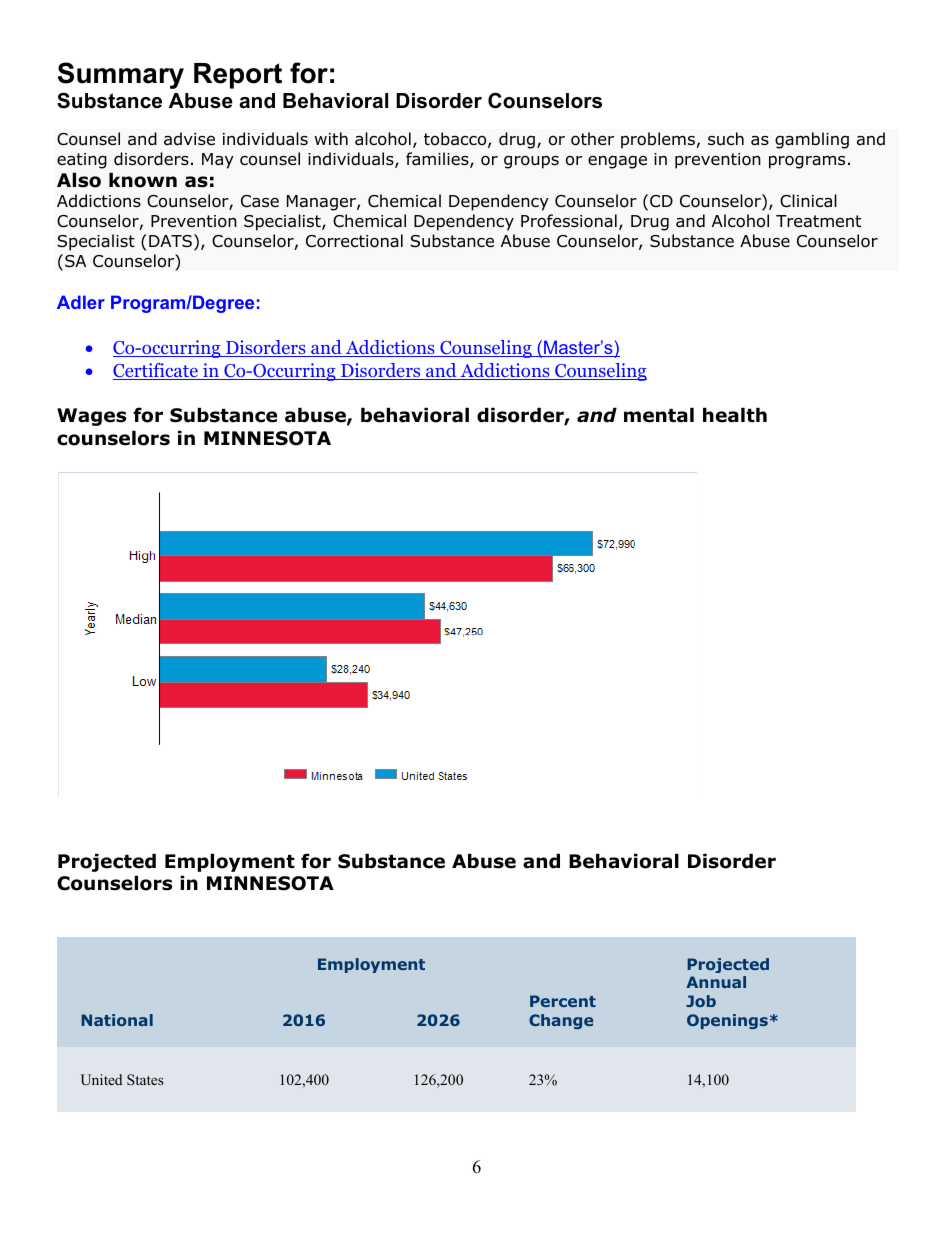 Image resolution: width=952 pixels, height=1233 pixels. Describe the element at coordinates (561, 1021) in the screenshot. I see `Change` at that location.
